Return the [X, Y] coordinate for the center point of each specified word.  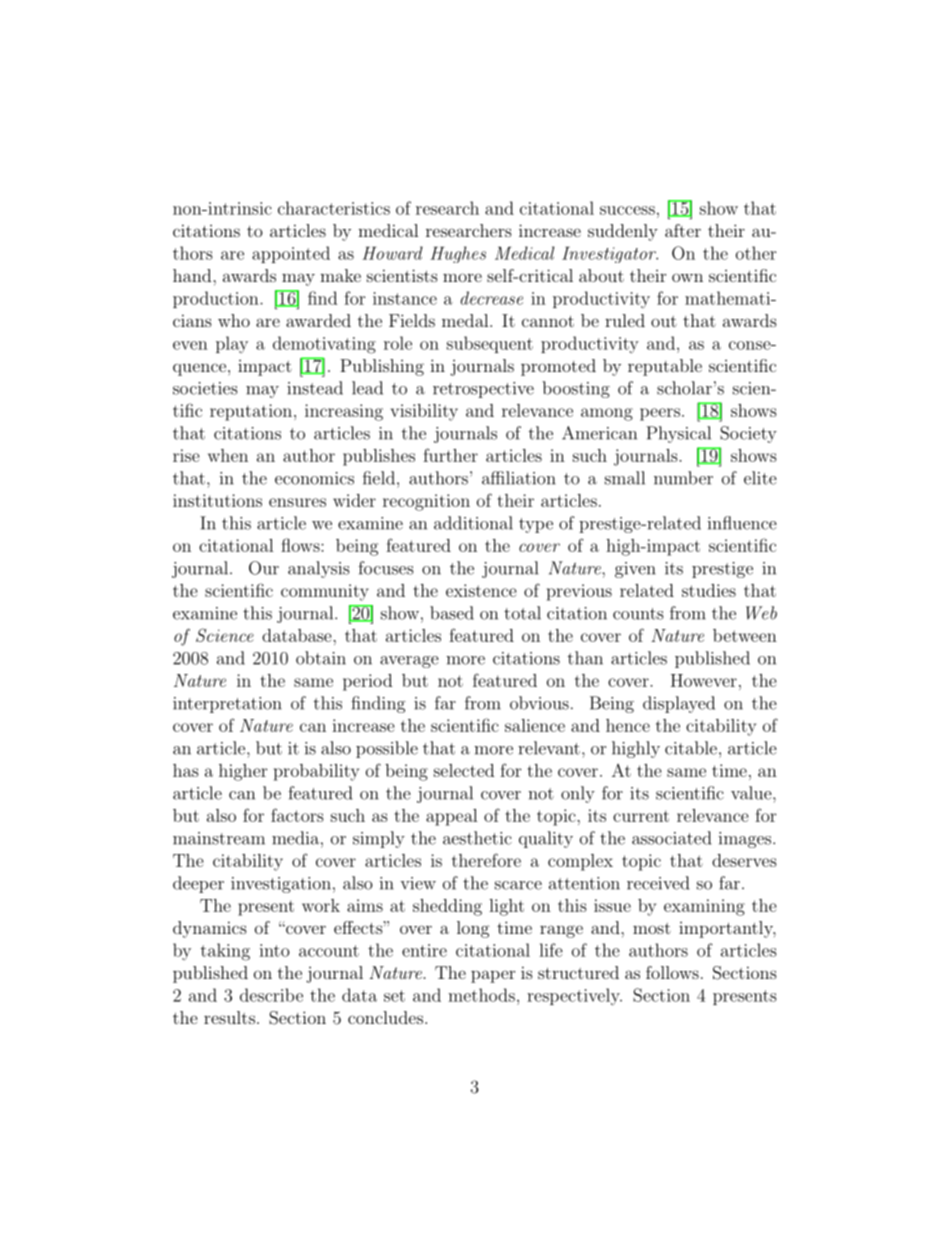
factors [297, 815]
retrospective [483, 390]
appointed [291, 254]
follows [672, 972]
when [228, 455]
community [325, 592]
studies [709, 590]
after [683, 230]
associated [671, 838]
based [452, 613]
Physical [678, 434]
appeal [452, 817]
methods [481, 995]
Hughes [458, 254]
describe [271, 995]
